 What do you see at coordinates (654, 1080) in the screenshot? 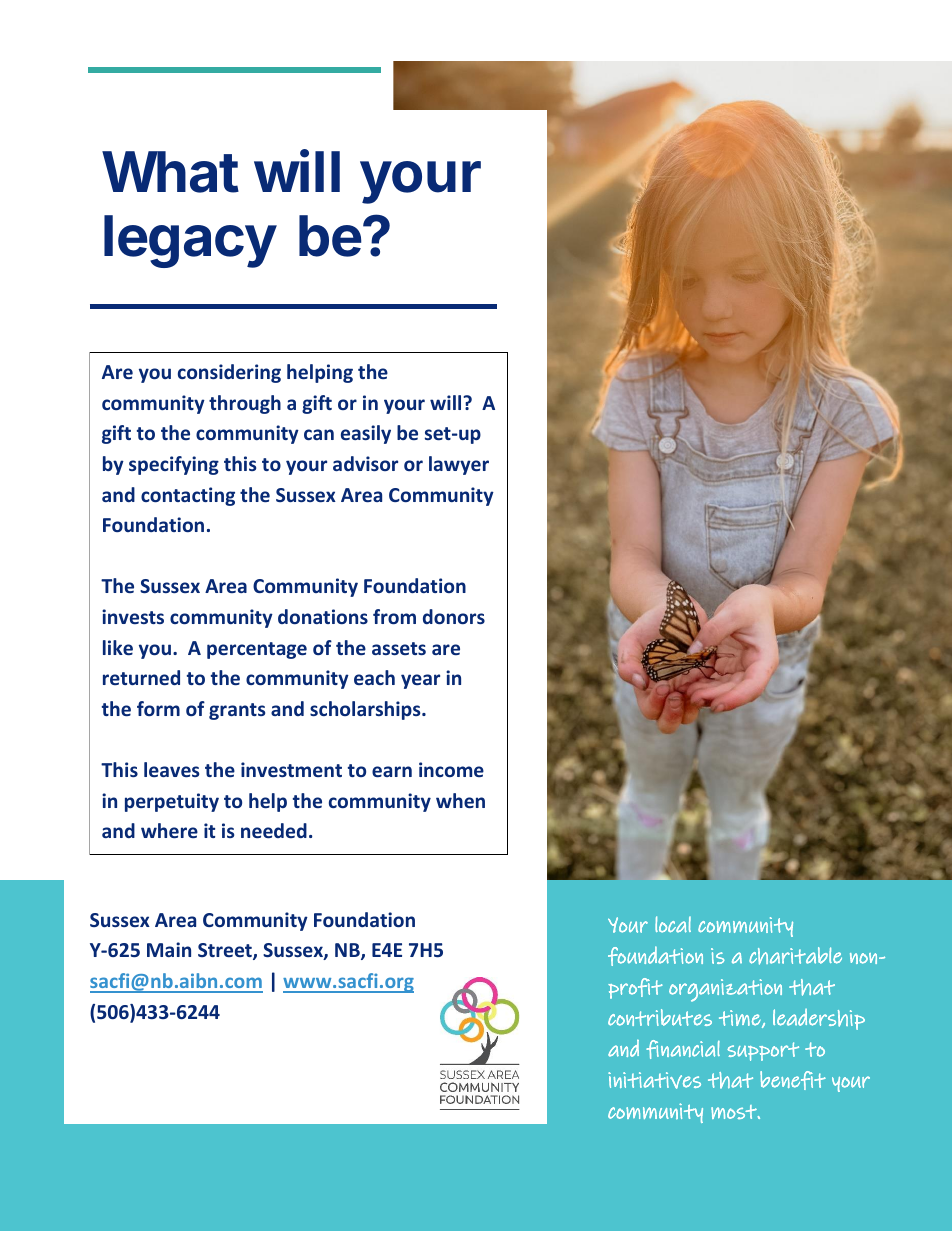
I see `initiatives` at bounding box center [654, 1080].
